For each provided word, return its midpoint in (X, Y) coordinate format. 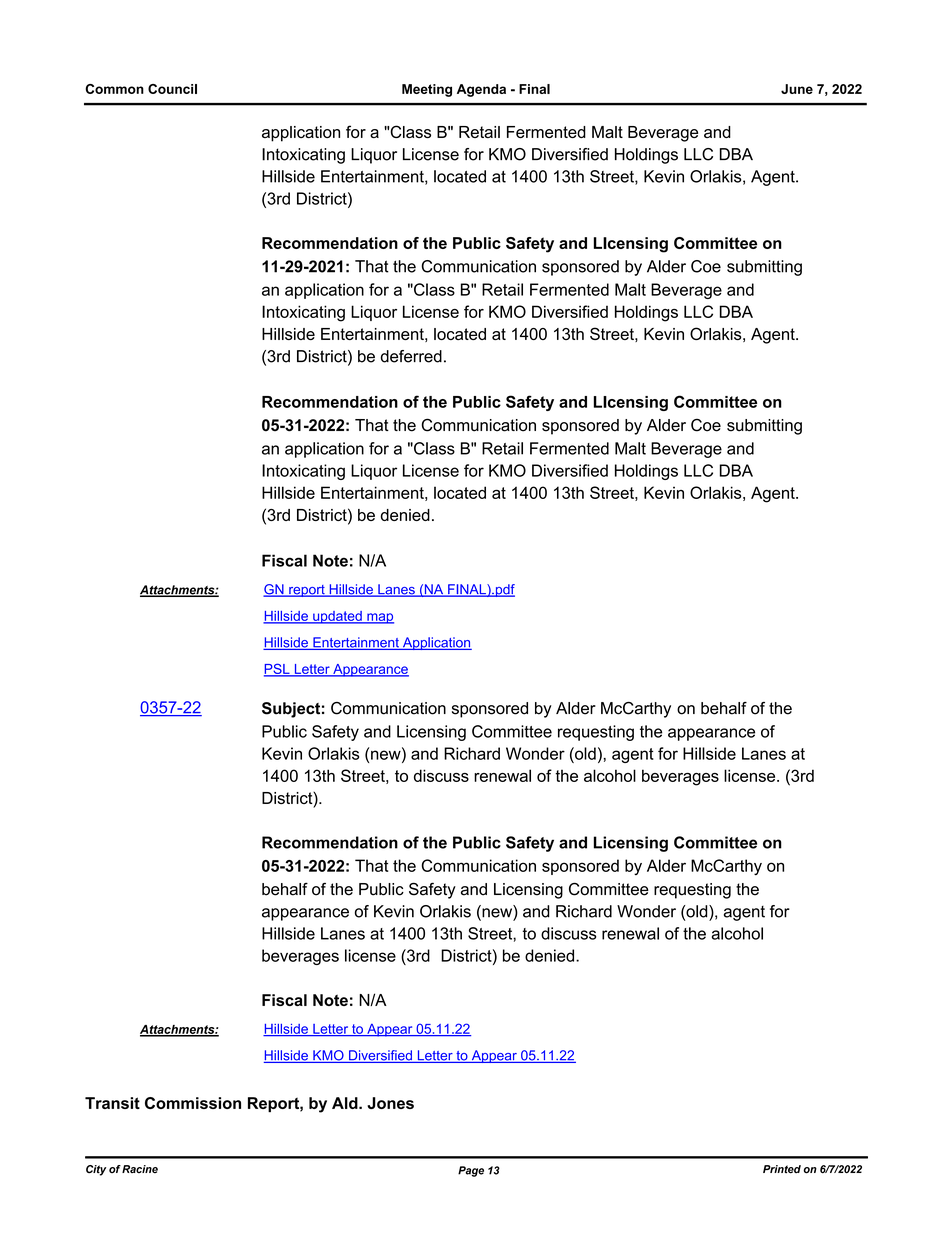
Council (172, 89)
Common (114, 89)
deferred (411, 356)
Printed (782, 1169)
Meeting (427, 90)
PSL (278, 669)
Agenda (481, 90)
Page (471, 1171)
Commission (193, 1103)
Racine (140, 1169)
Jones (390, 1103)
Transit (112, 1103)
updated (337, 617)
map (379, 618)
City (96, 1170)
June (797, 89)
